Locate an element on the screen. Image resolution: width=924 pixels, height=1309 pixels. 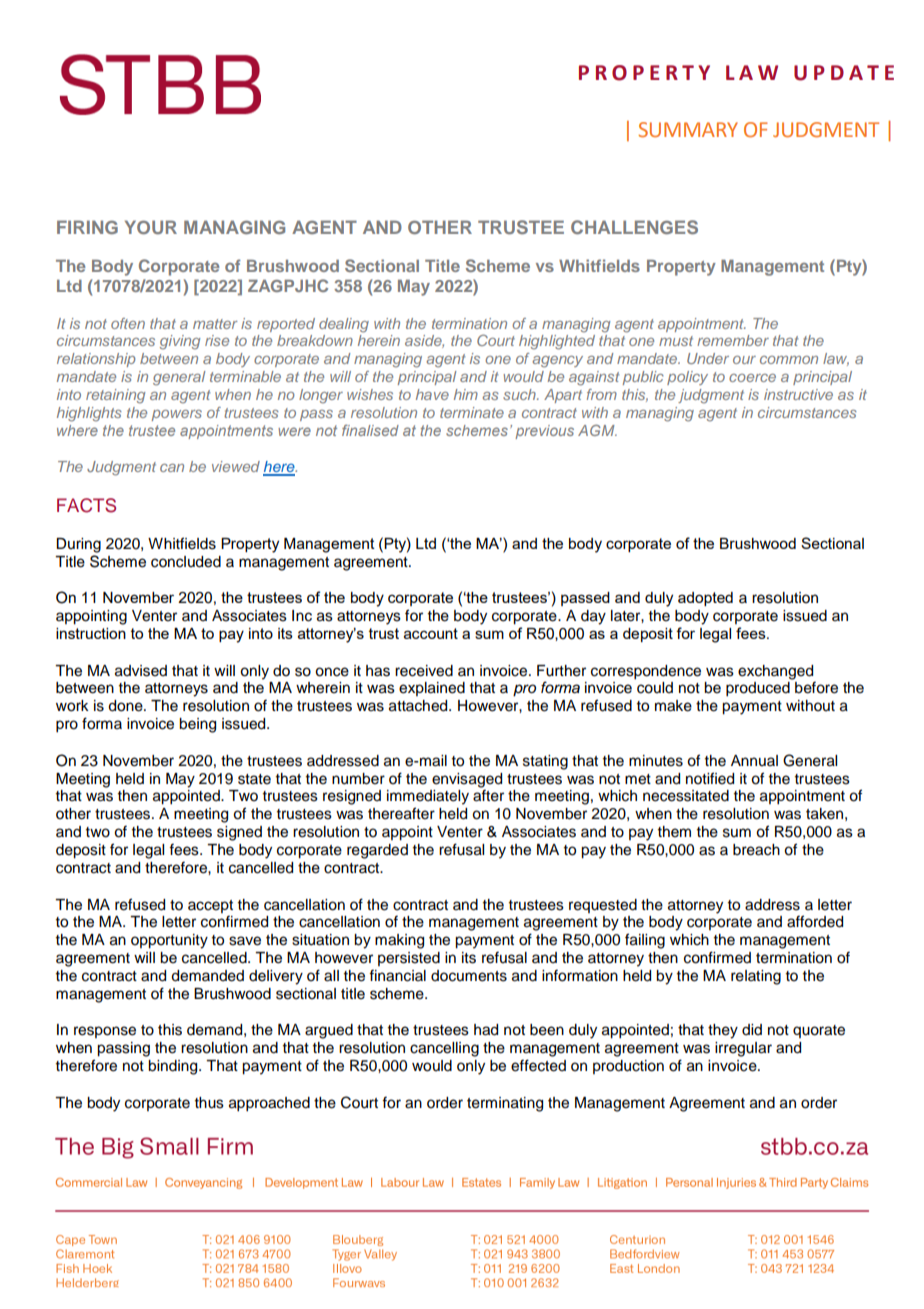
viewed is located at coordinates (236, 466).
